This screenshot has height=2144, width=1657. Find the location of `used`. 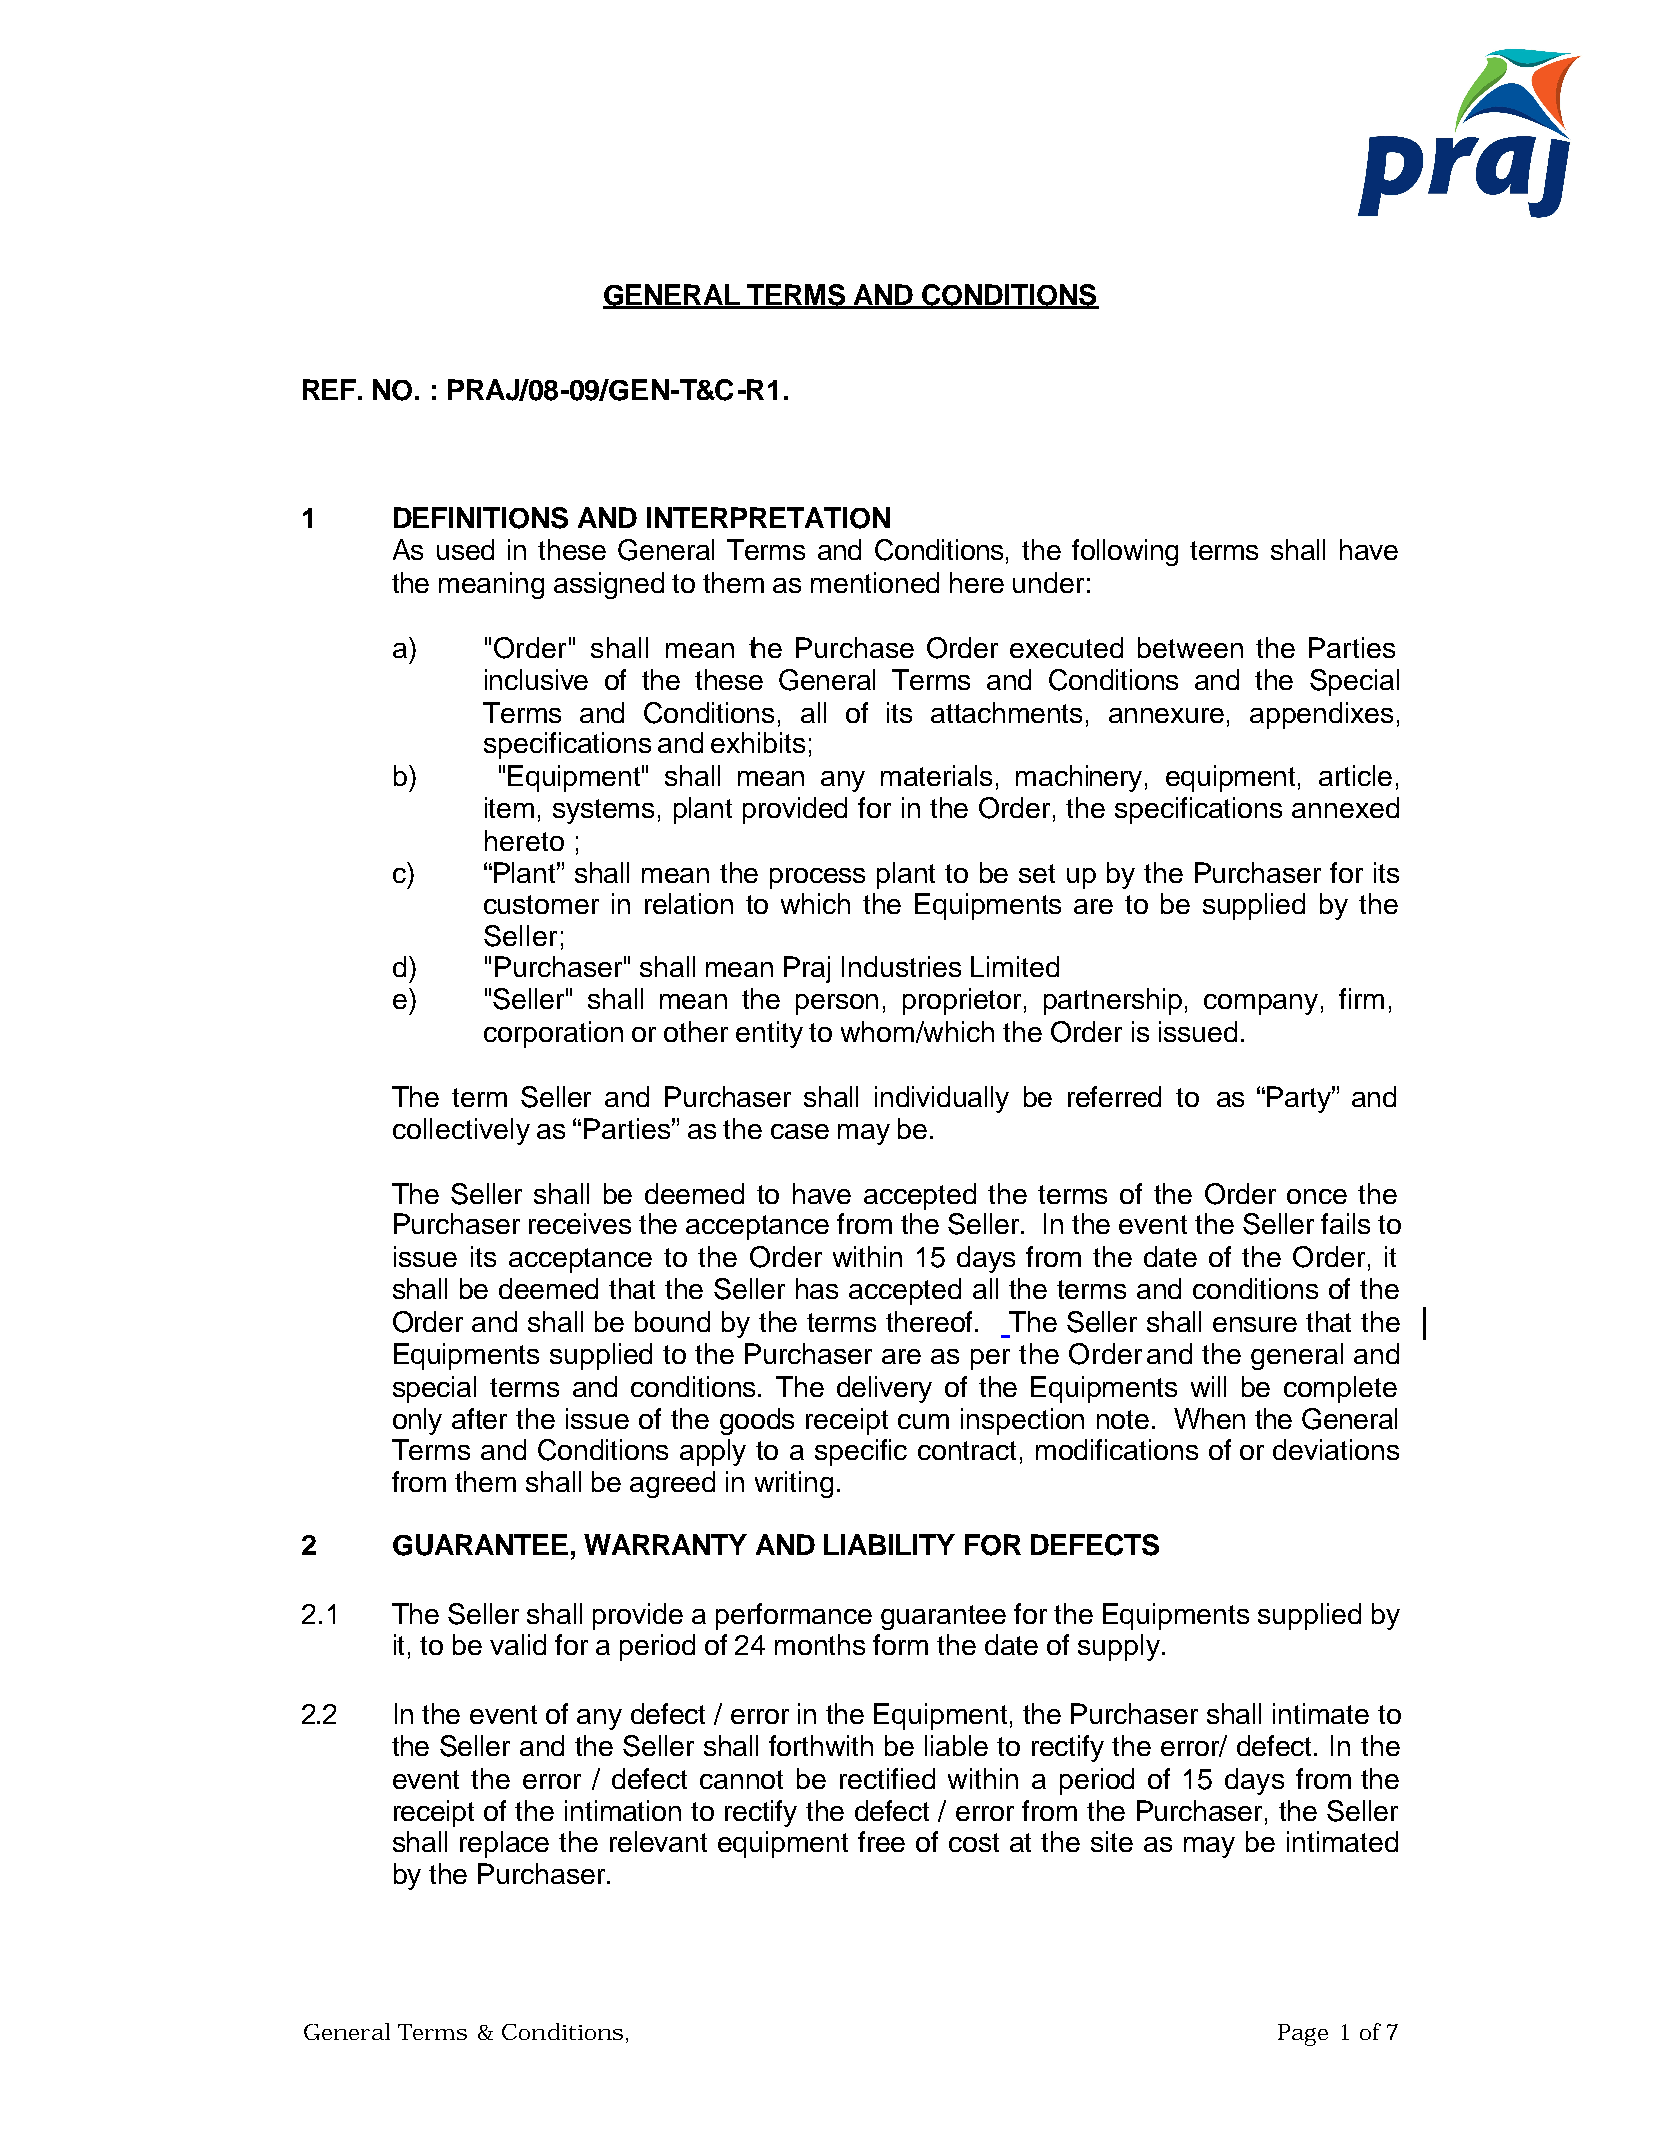

used is located at coordinates (465, 549).
